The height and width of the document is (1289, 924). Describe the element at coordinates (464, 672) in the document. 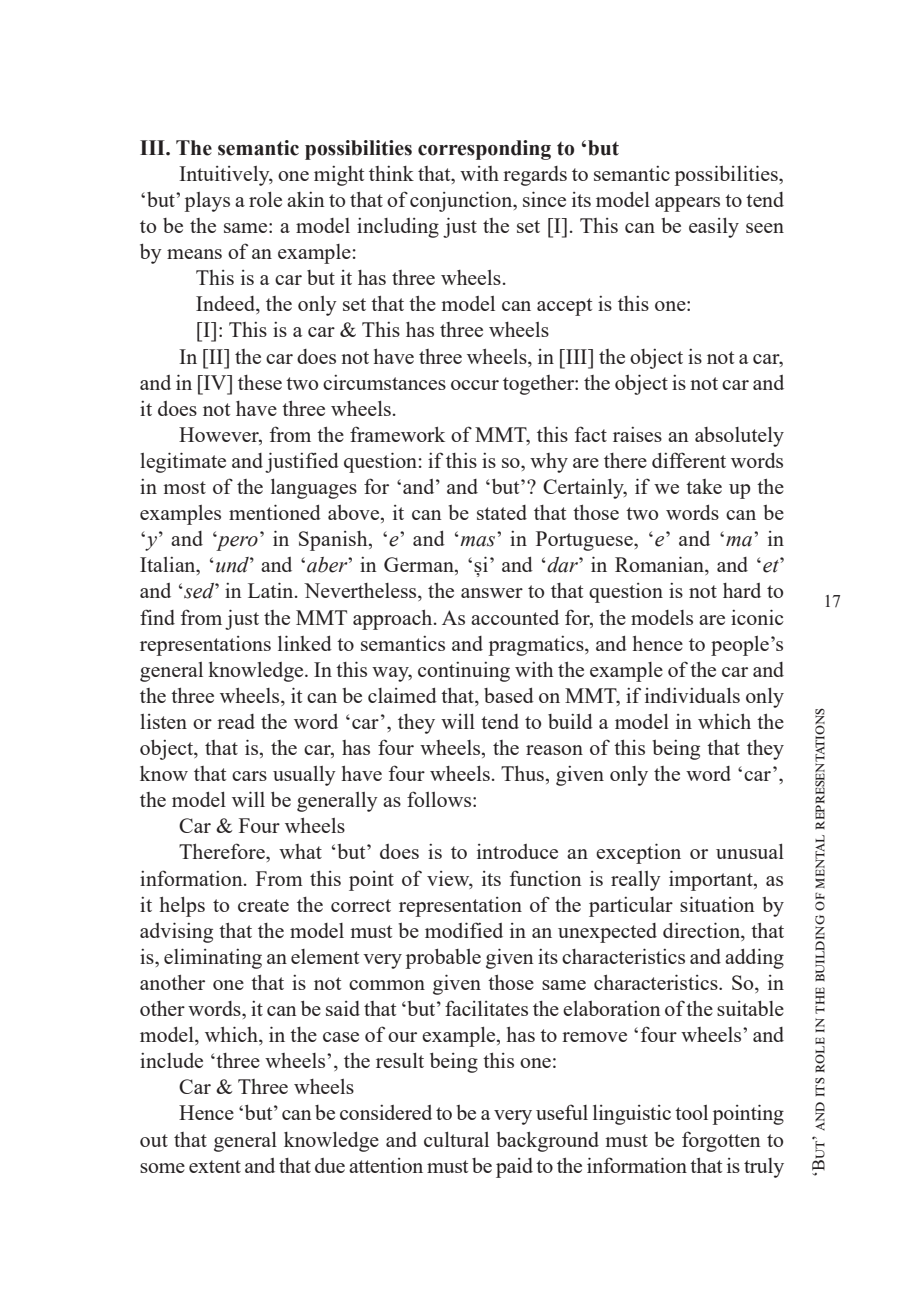

I see `continuing` at that location.
